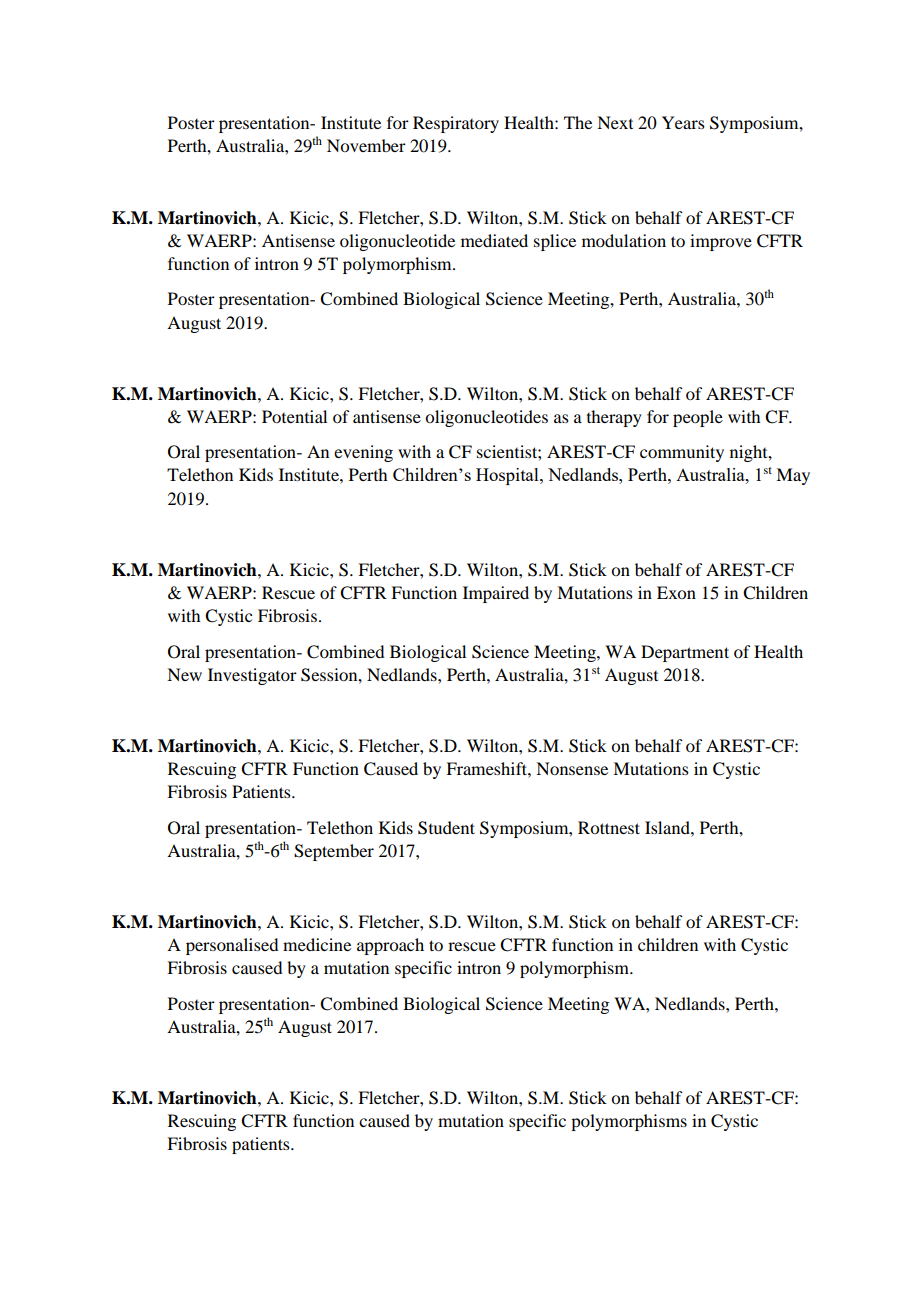  What do you see at coordinates (683, 122) in the screenshot?
I see `Years` at bounding box center [683, 122].
